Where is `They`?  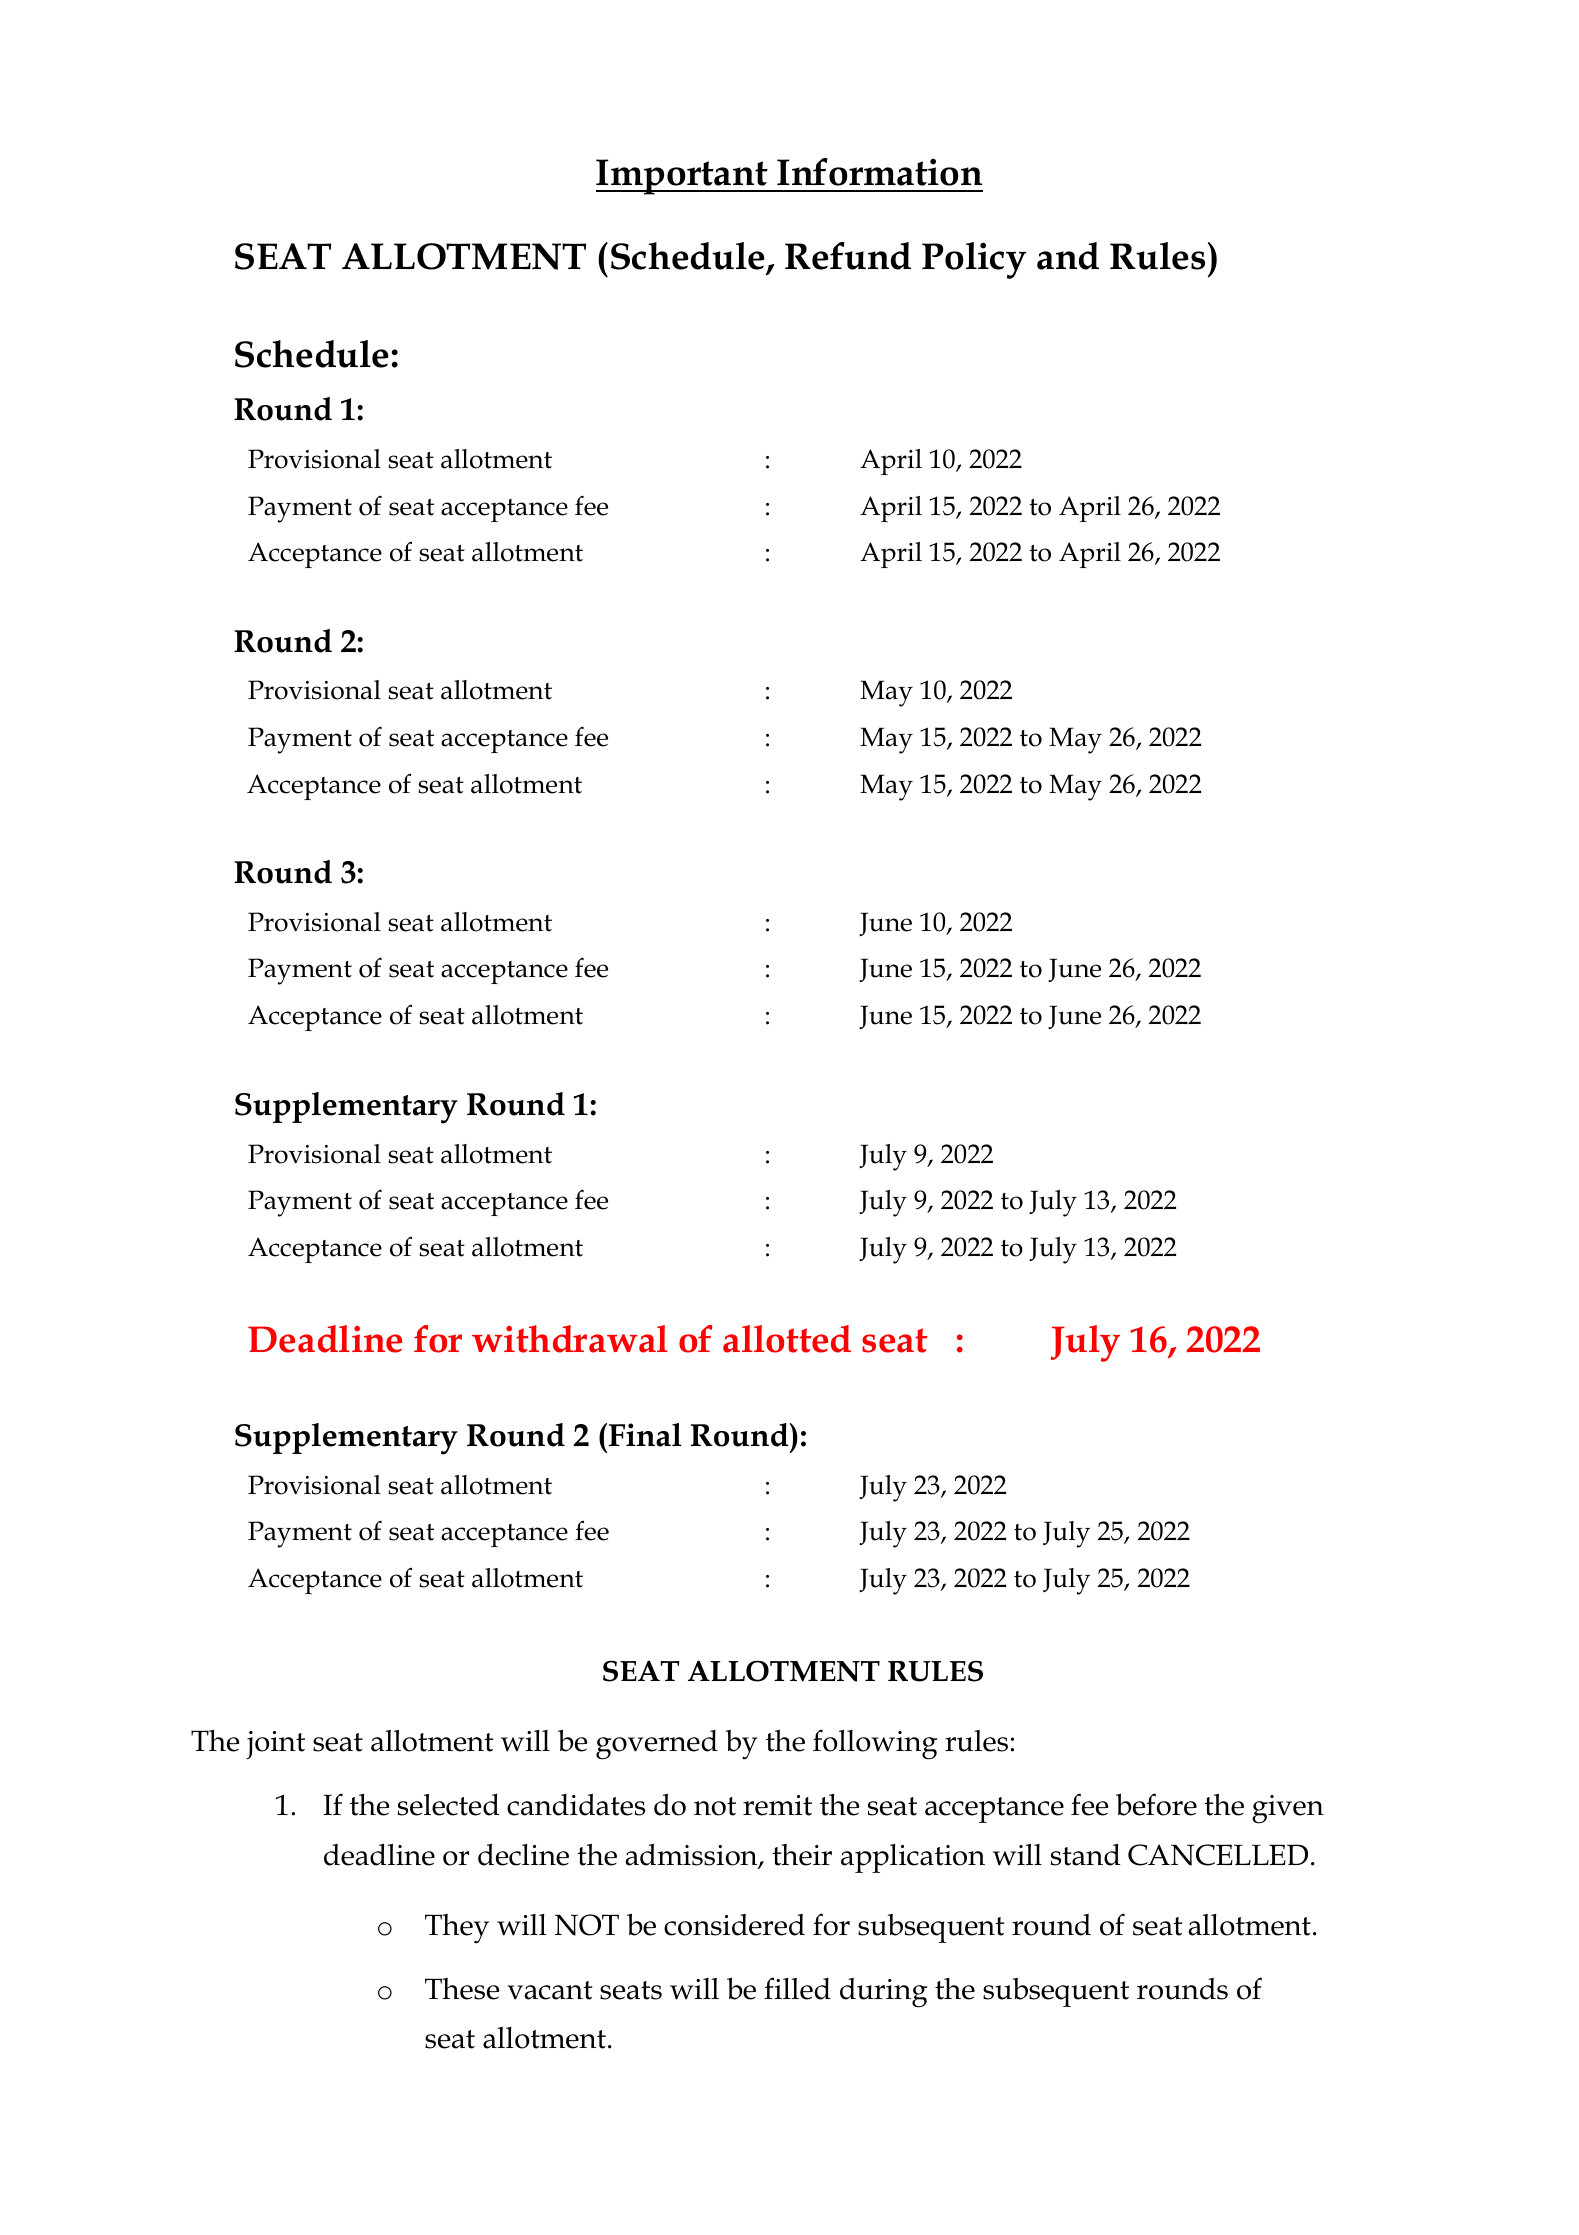 They is located at coordinates (457, 1929).
